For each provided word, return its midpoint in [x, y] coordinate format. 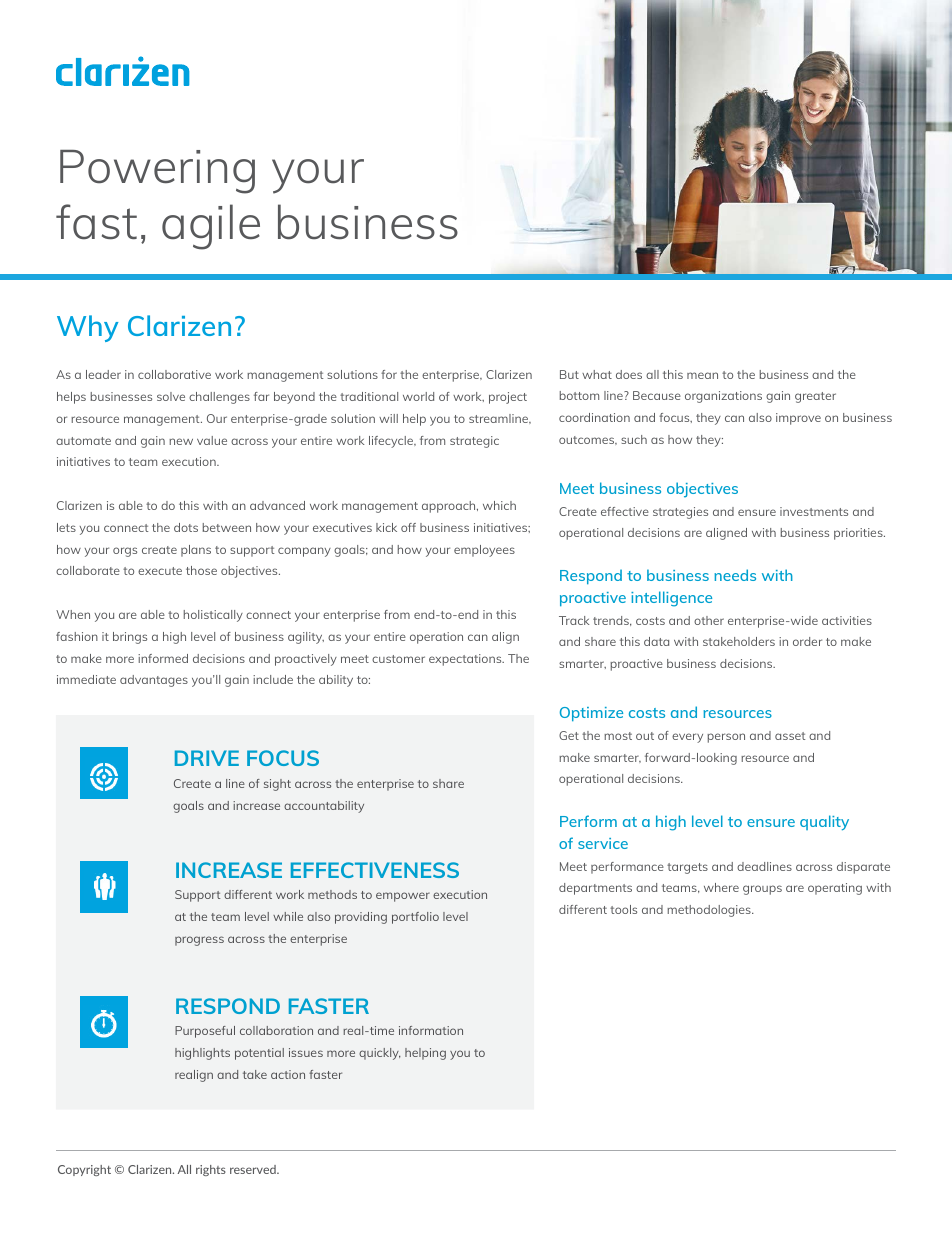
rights [211, 1170]
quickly [380, 1054]
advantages [154, 681]
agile [211, 227]
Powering [157, 172]
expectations [466, 660]
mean [702, 375]
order [807, 641]
